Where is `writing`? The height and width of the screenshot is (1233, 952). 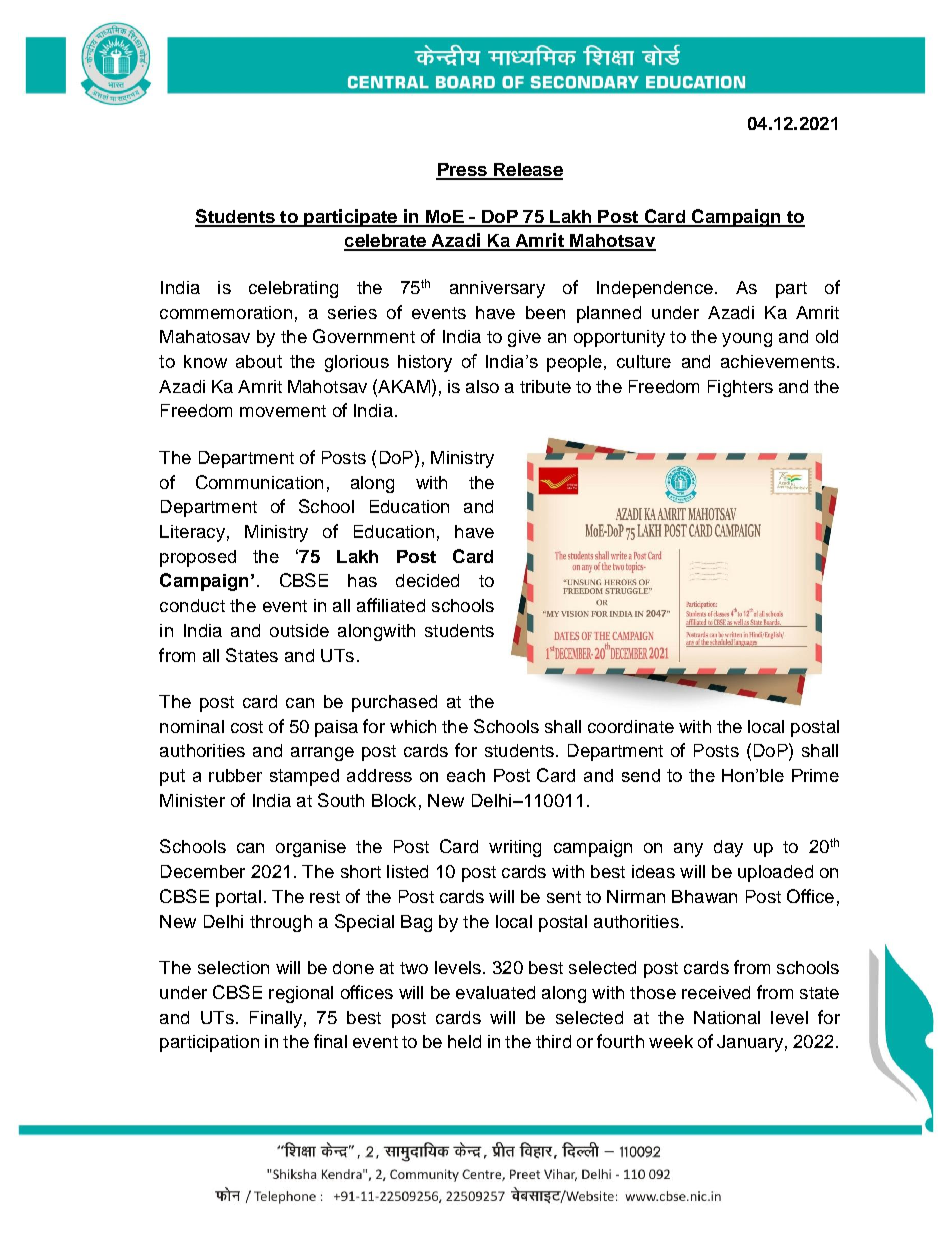
writing is located at coordinates (515, 848).
